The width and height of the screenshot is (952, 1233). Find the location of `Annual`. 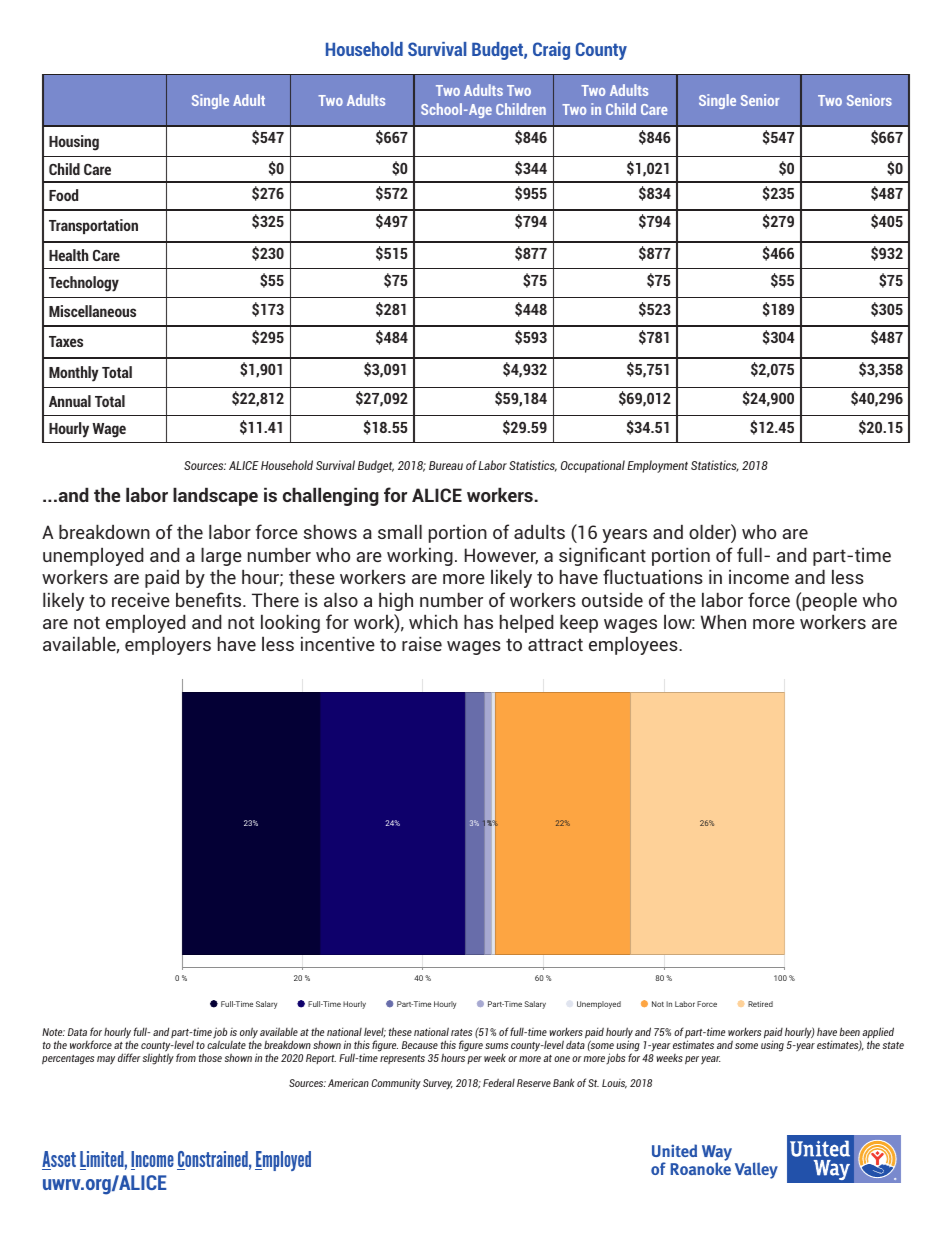

Annual is located at coordinates (70, 401).
